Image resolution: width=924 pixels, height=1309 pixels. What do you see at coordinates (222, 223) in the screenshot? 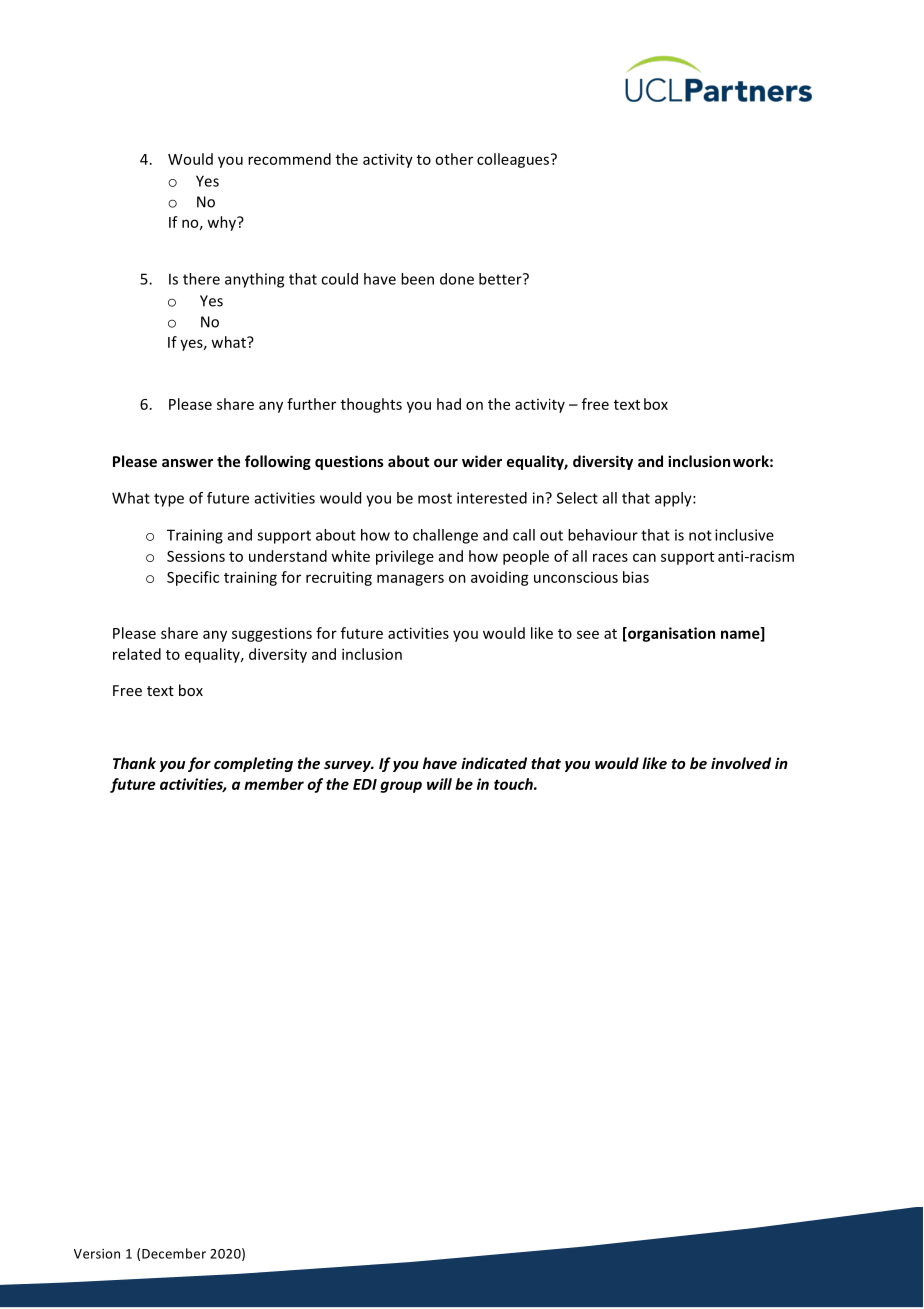
I see `why` at bounding box center [222, 223].
